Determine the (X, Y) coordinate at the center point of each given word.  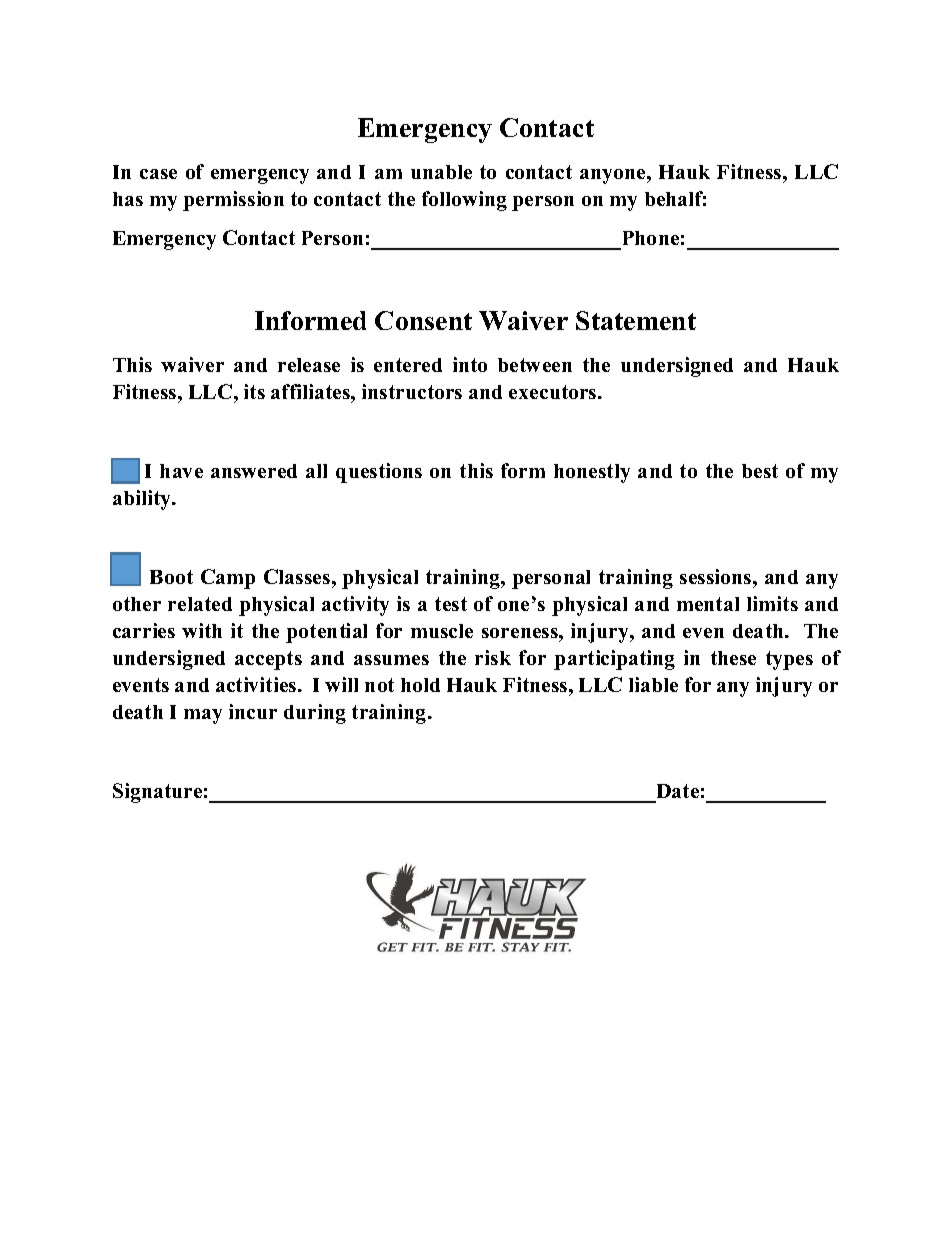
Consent (423, 320)
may (203, 716)
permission (233, 201)
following (464, 201)
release (309, 365)
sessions (717, 576)
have (181, 471)
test (451, 604)
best (760, 471)
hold (420, 685)
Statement (636, 320)
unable (441, 172)
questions (379, 473)
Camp (228, 579)
